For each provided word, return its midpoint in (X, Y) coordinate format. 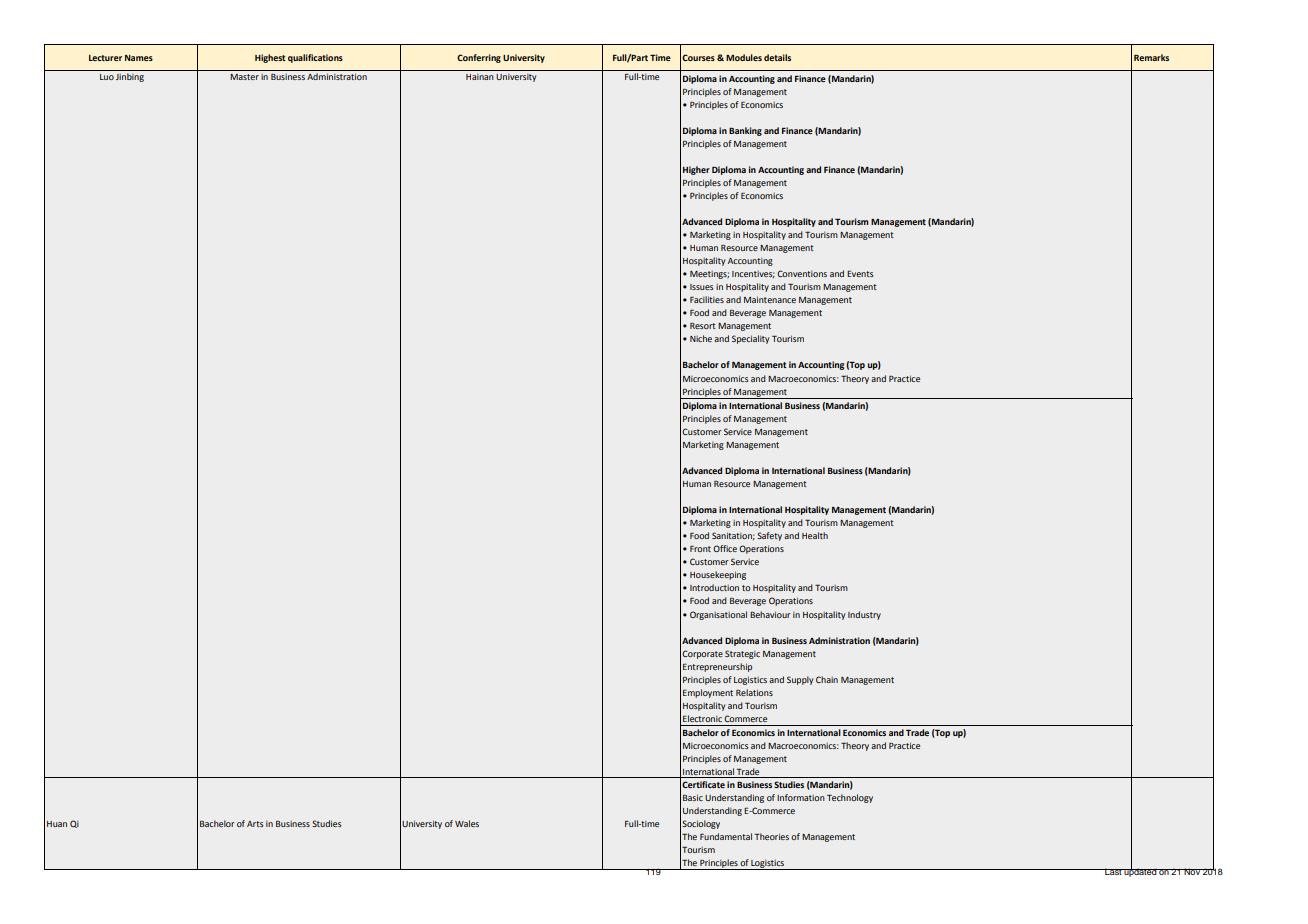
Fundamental (726, 836)
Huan (57, 824)
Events (860, 273)
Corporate (702, 654)
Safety (769, 536)
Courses (698, 57)
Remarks (1151, 57)
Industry (864, 615)
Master (244, 77)
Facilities (707, 299)
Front (700, 548)
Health (815, 535)
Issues (701, 287)
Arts (255, 824)
